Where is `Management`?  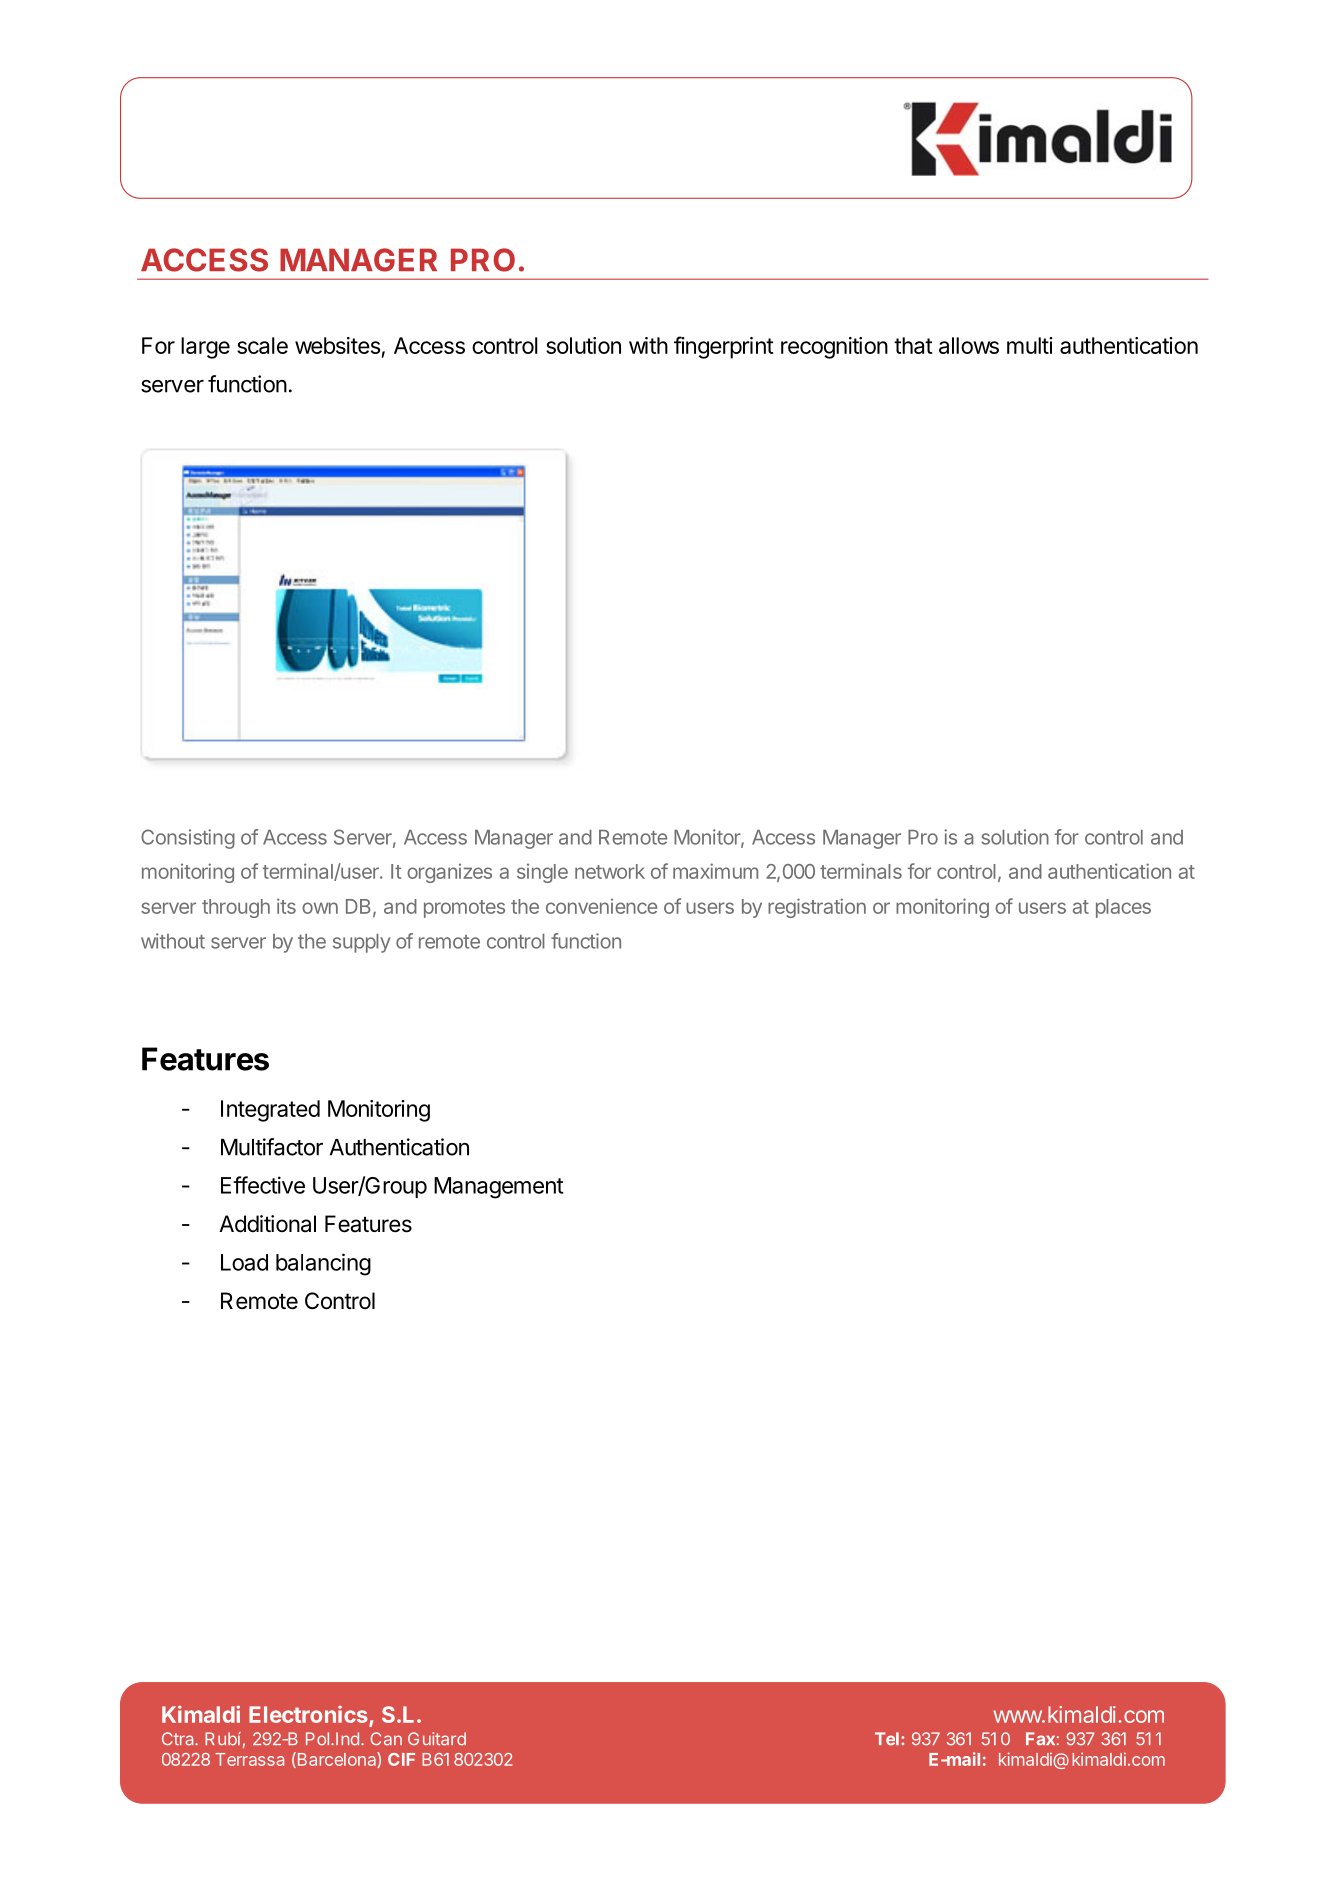
Management is located at coordinates (498, 1188).
